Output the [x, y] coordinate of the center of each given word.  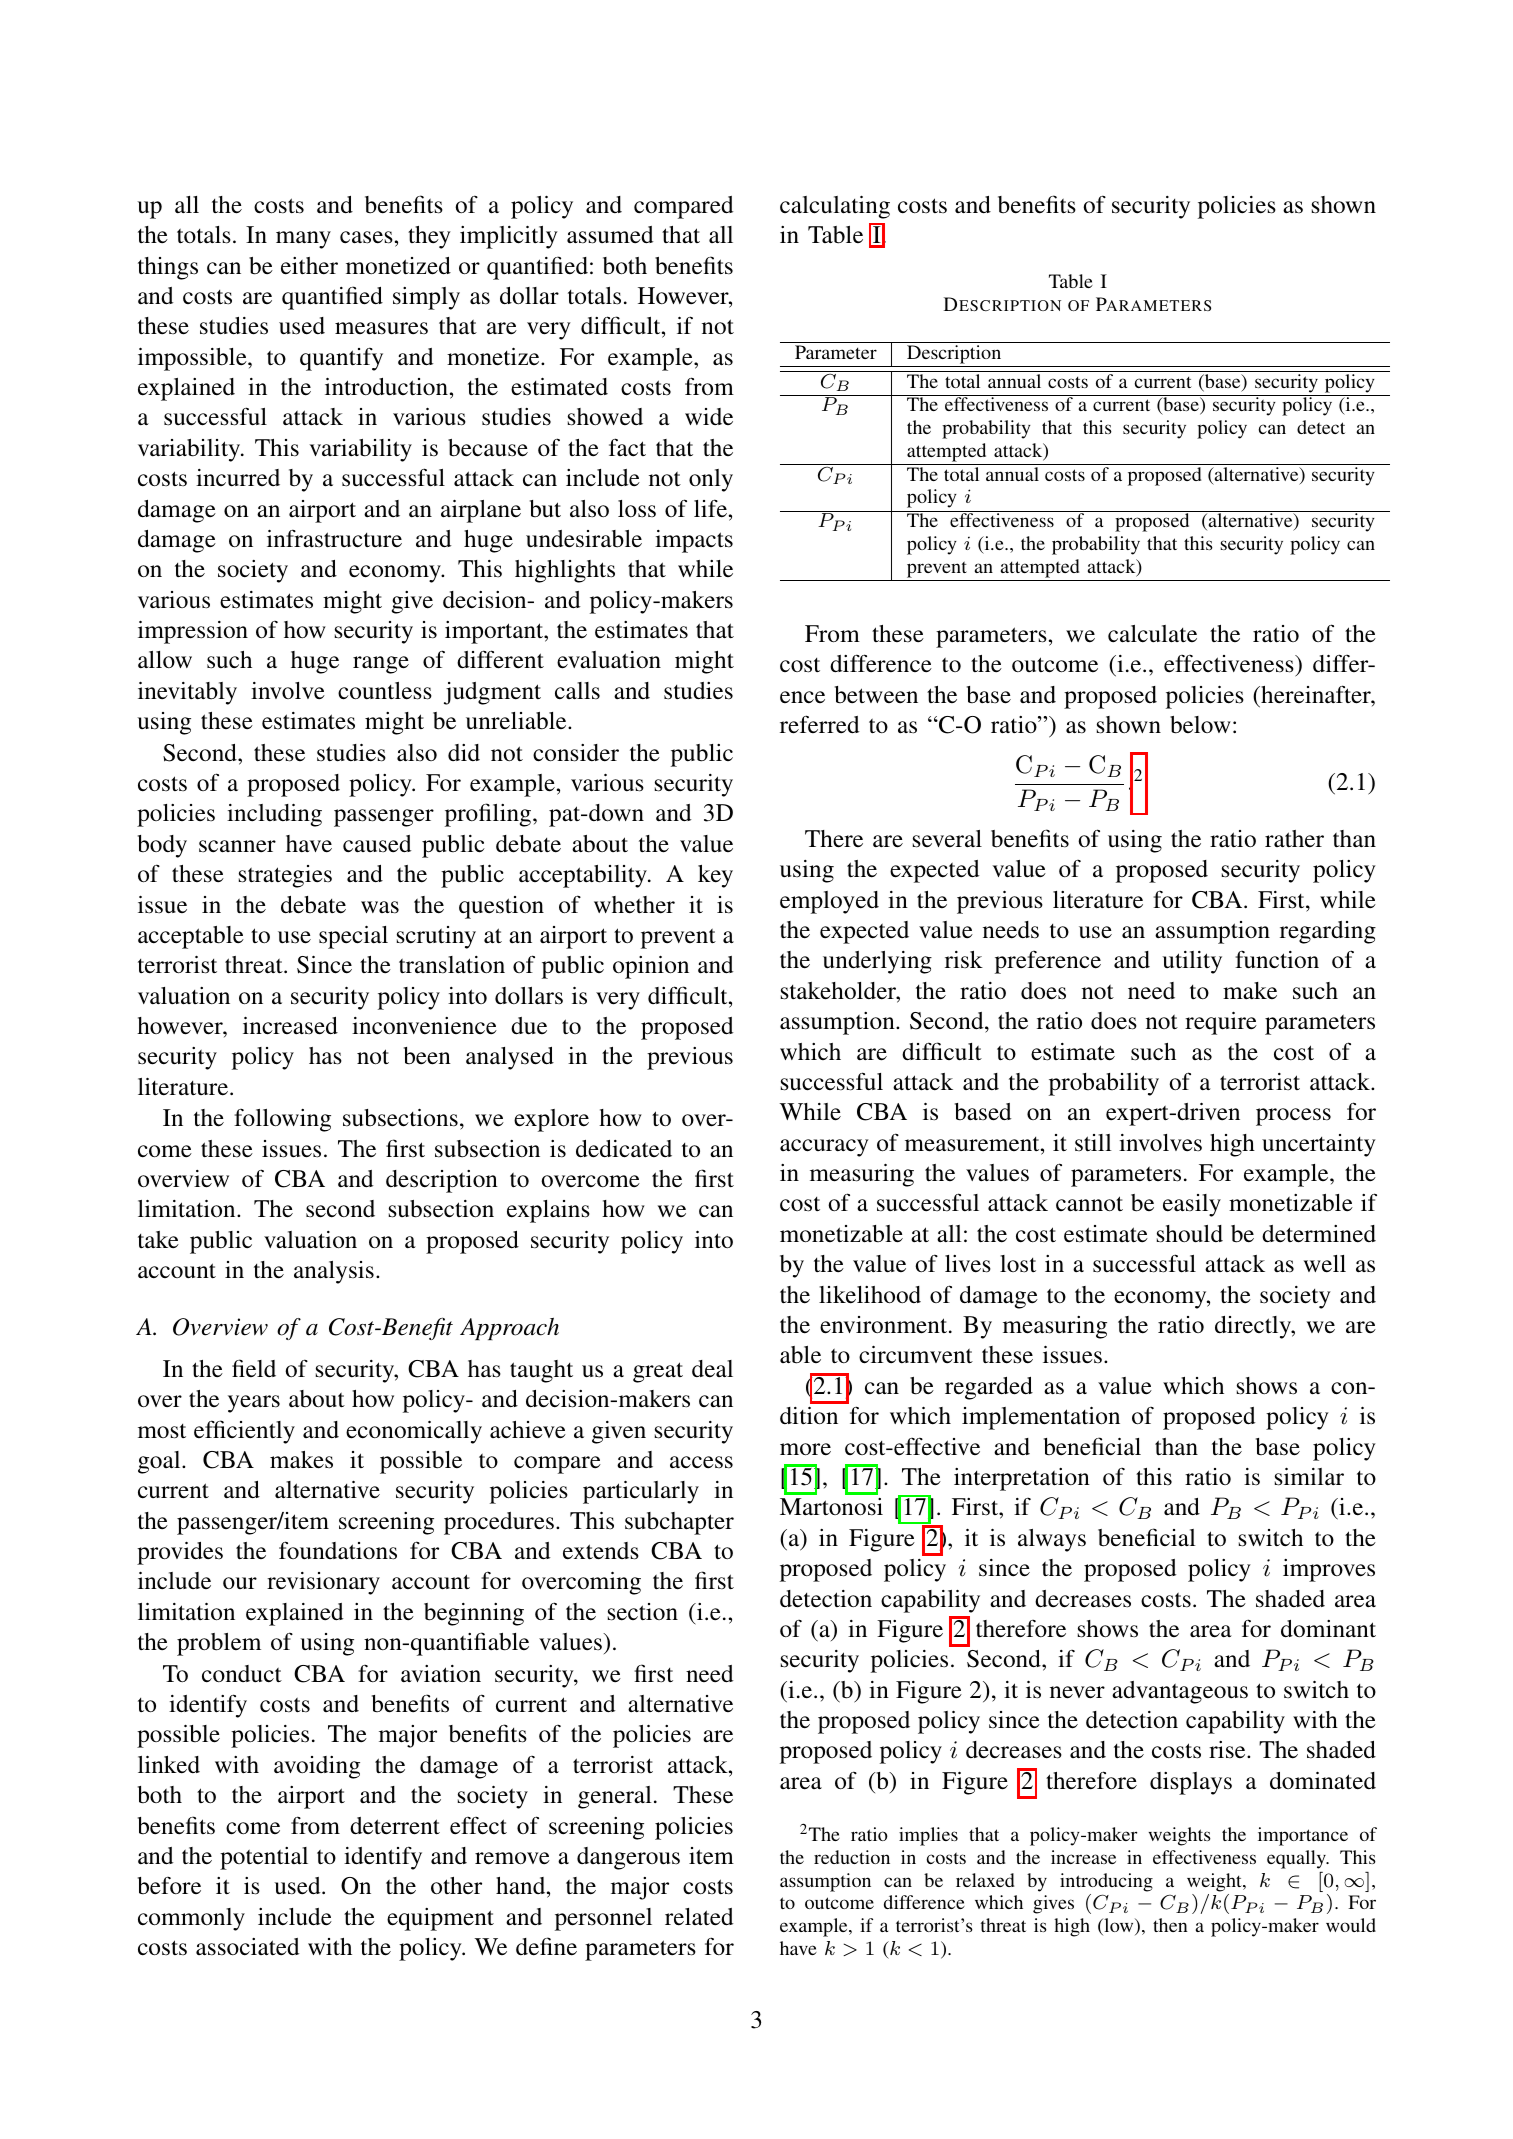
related [699, 1917]
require [1221, 1023]
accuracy [824, 1148]
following [282, 1120]
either [309, 266]
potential [264, 1858]
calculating [835, 207]
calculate [1152, 634]
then [1170, 1925]
